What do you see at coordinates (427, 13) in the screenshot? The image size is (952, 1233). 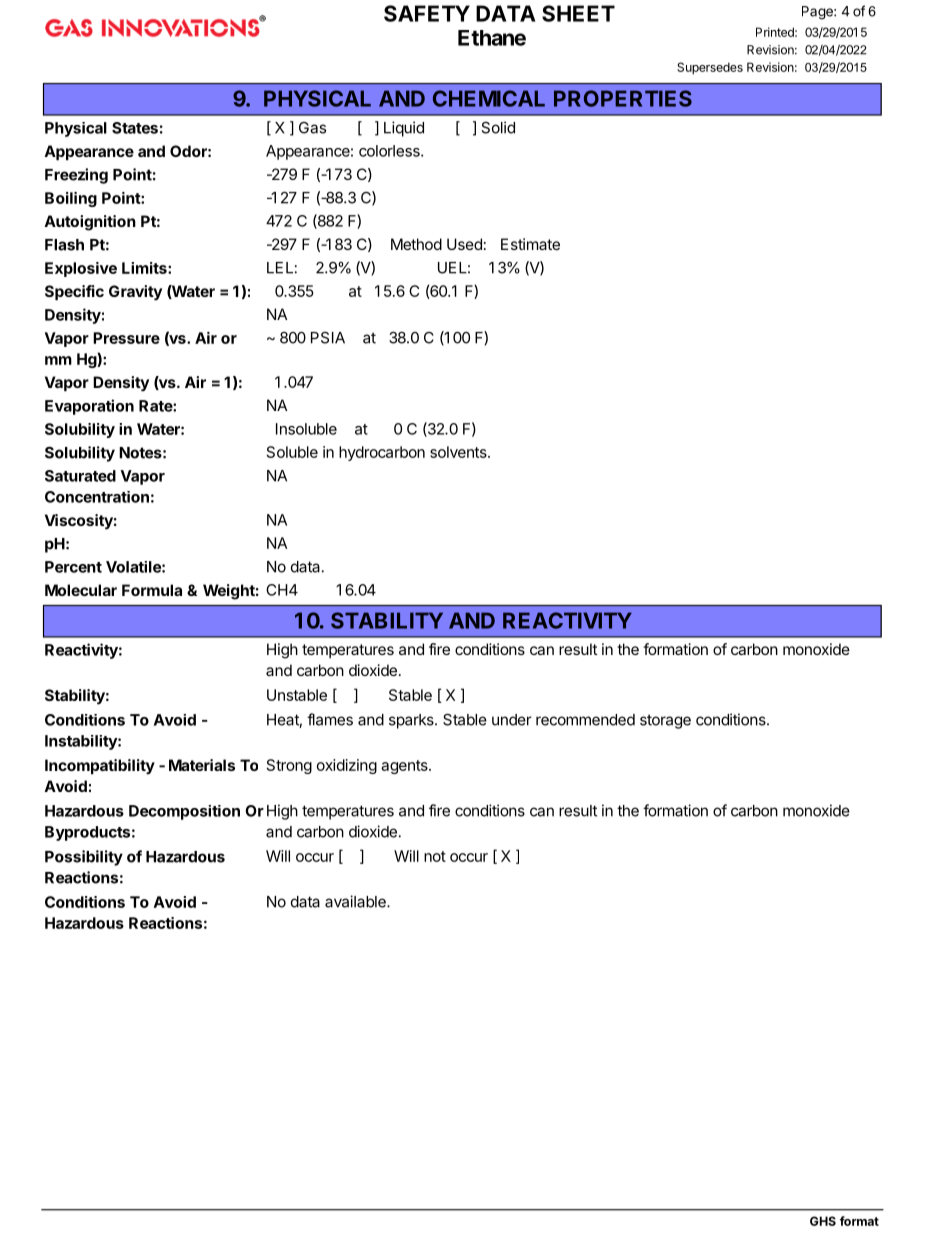 I see `SAFETY` at bounding box center [427, 13].
